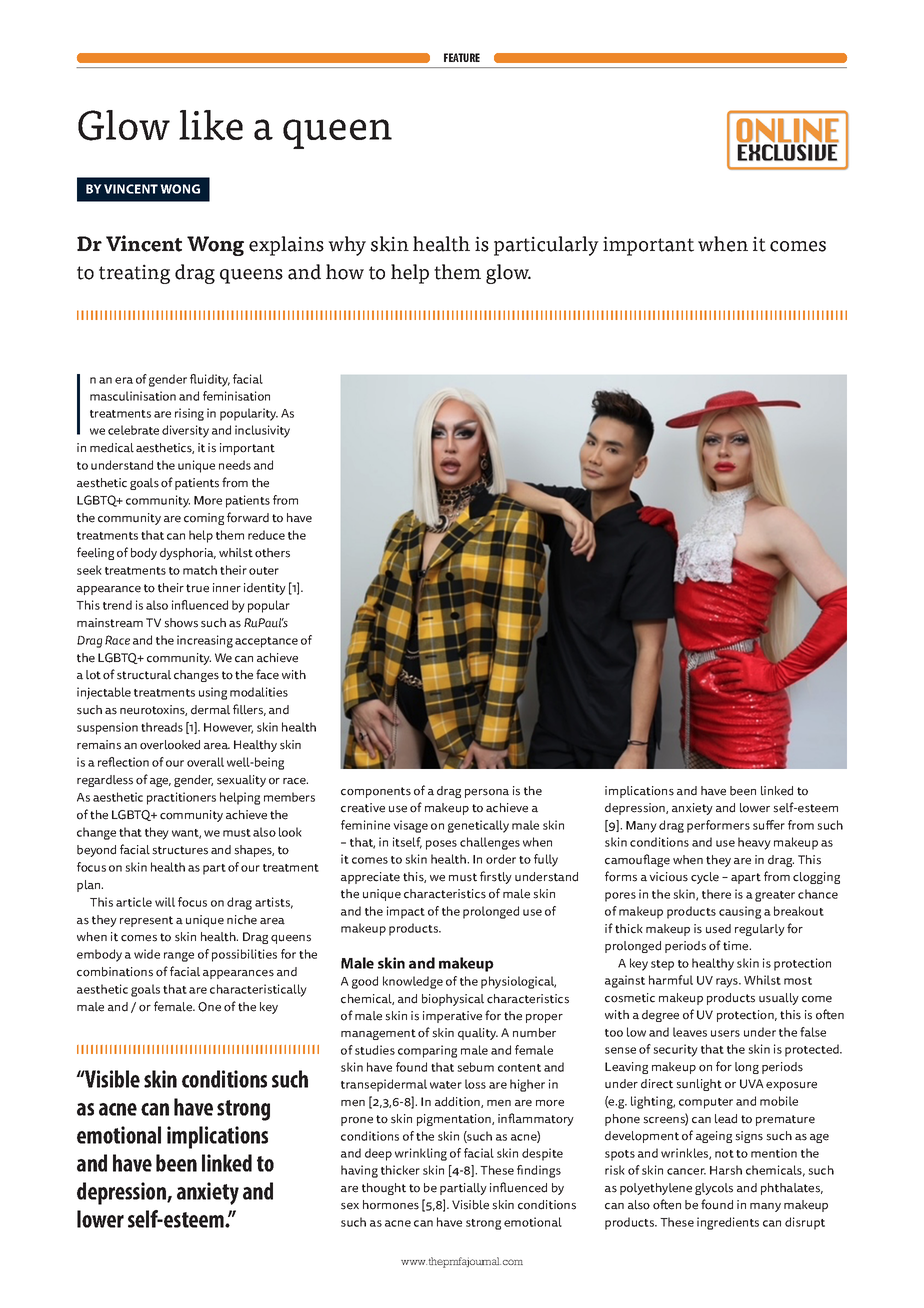 This page has height=1308, width=924. What do you see at coordinates (769, 825) in the page?
I see `suffer` at bounding box center [769, 825].
